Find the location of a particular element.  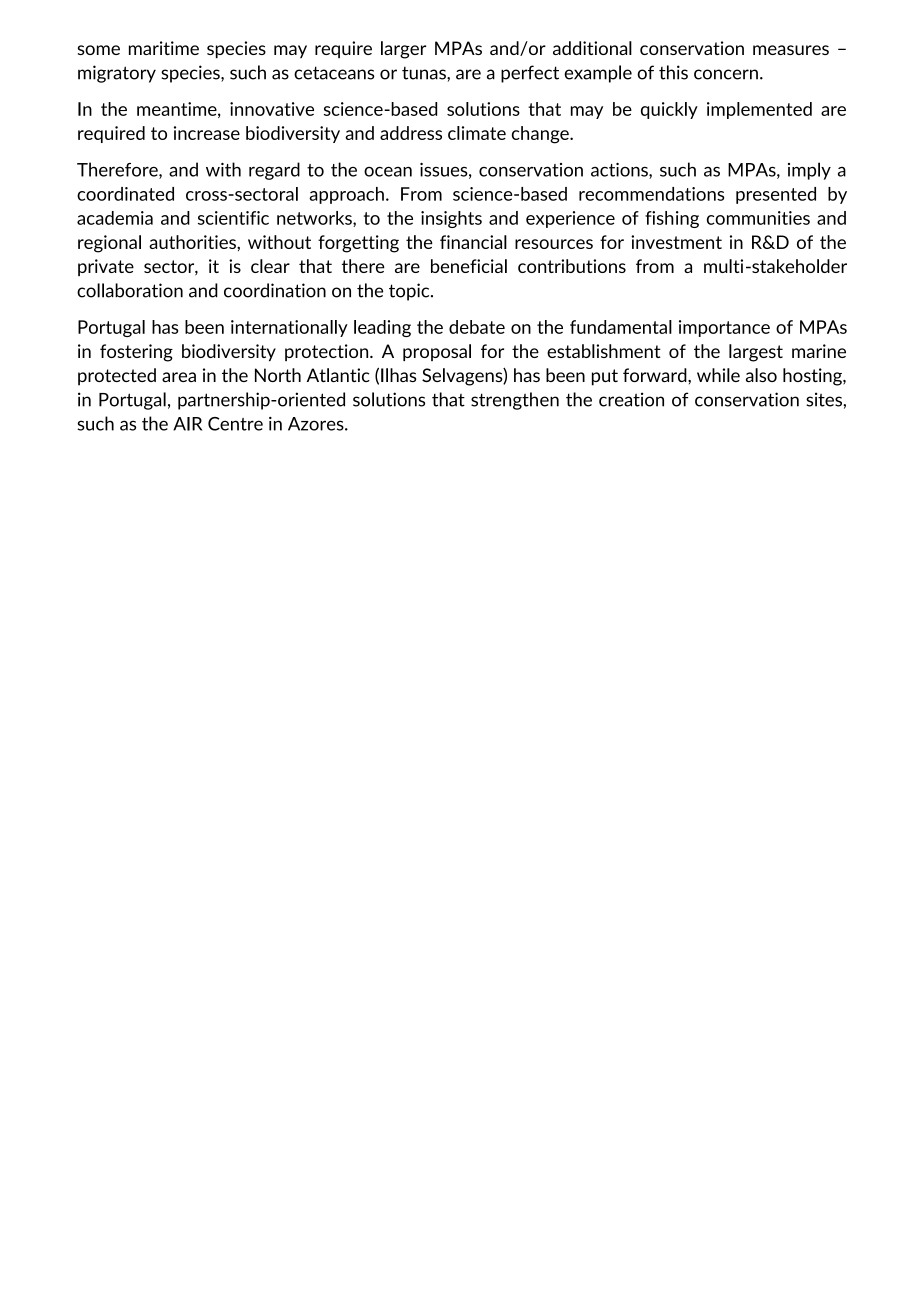

maritime is located at coordinates (164, 48).
